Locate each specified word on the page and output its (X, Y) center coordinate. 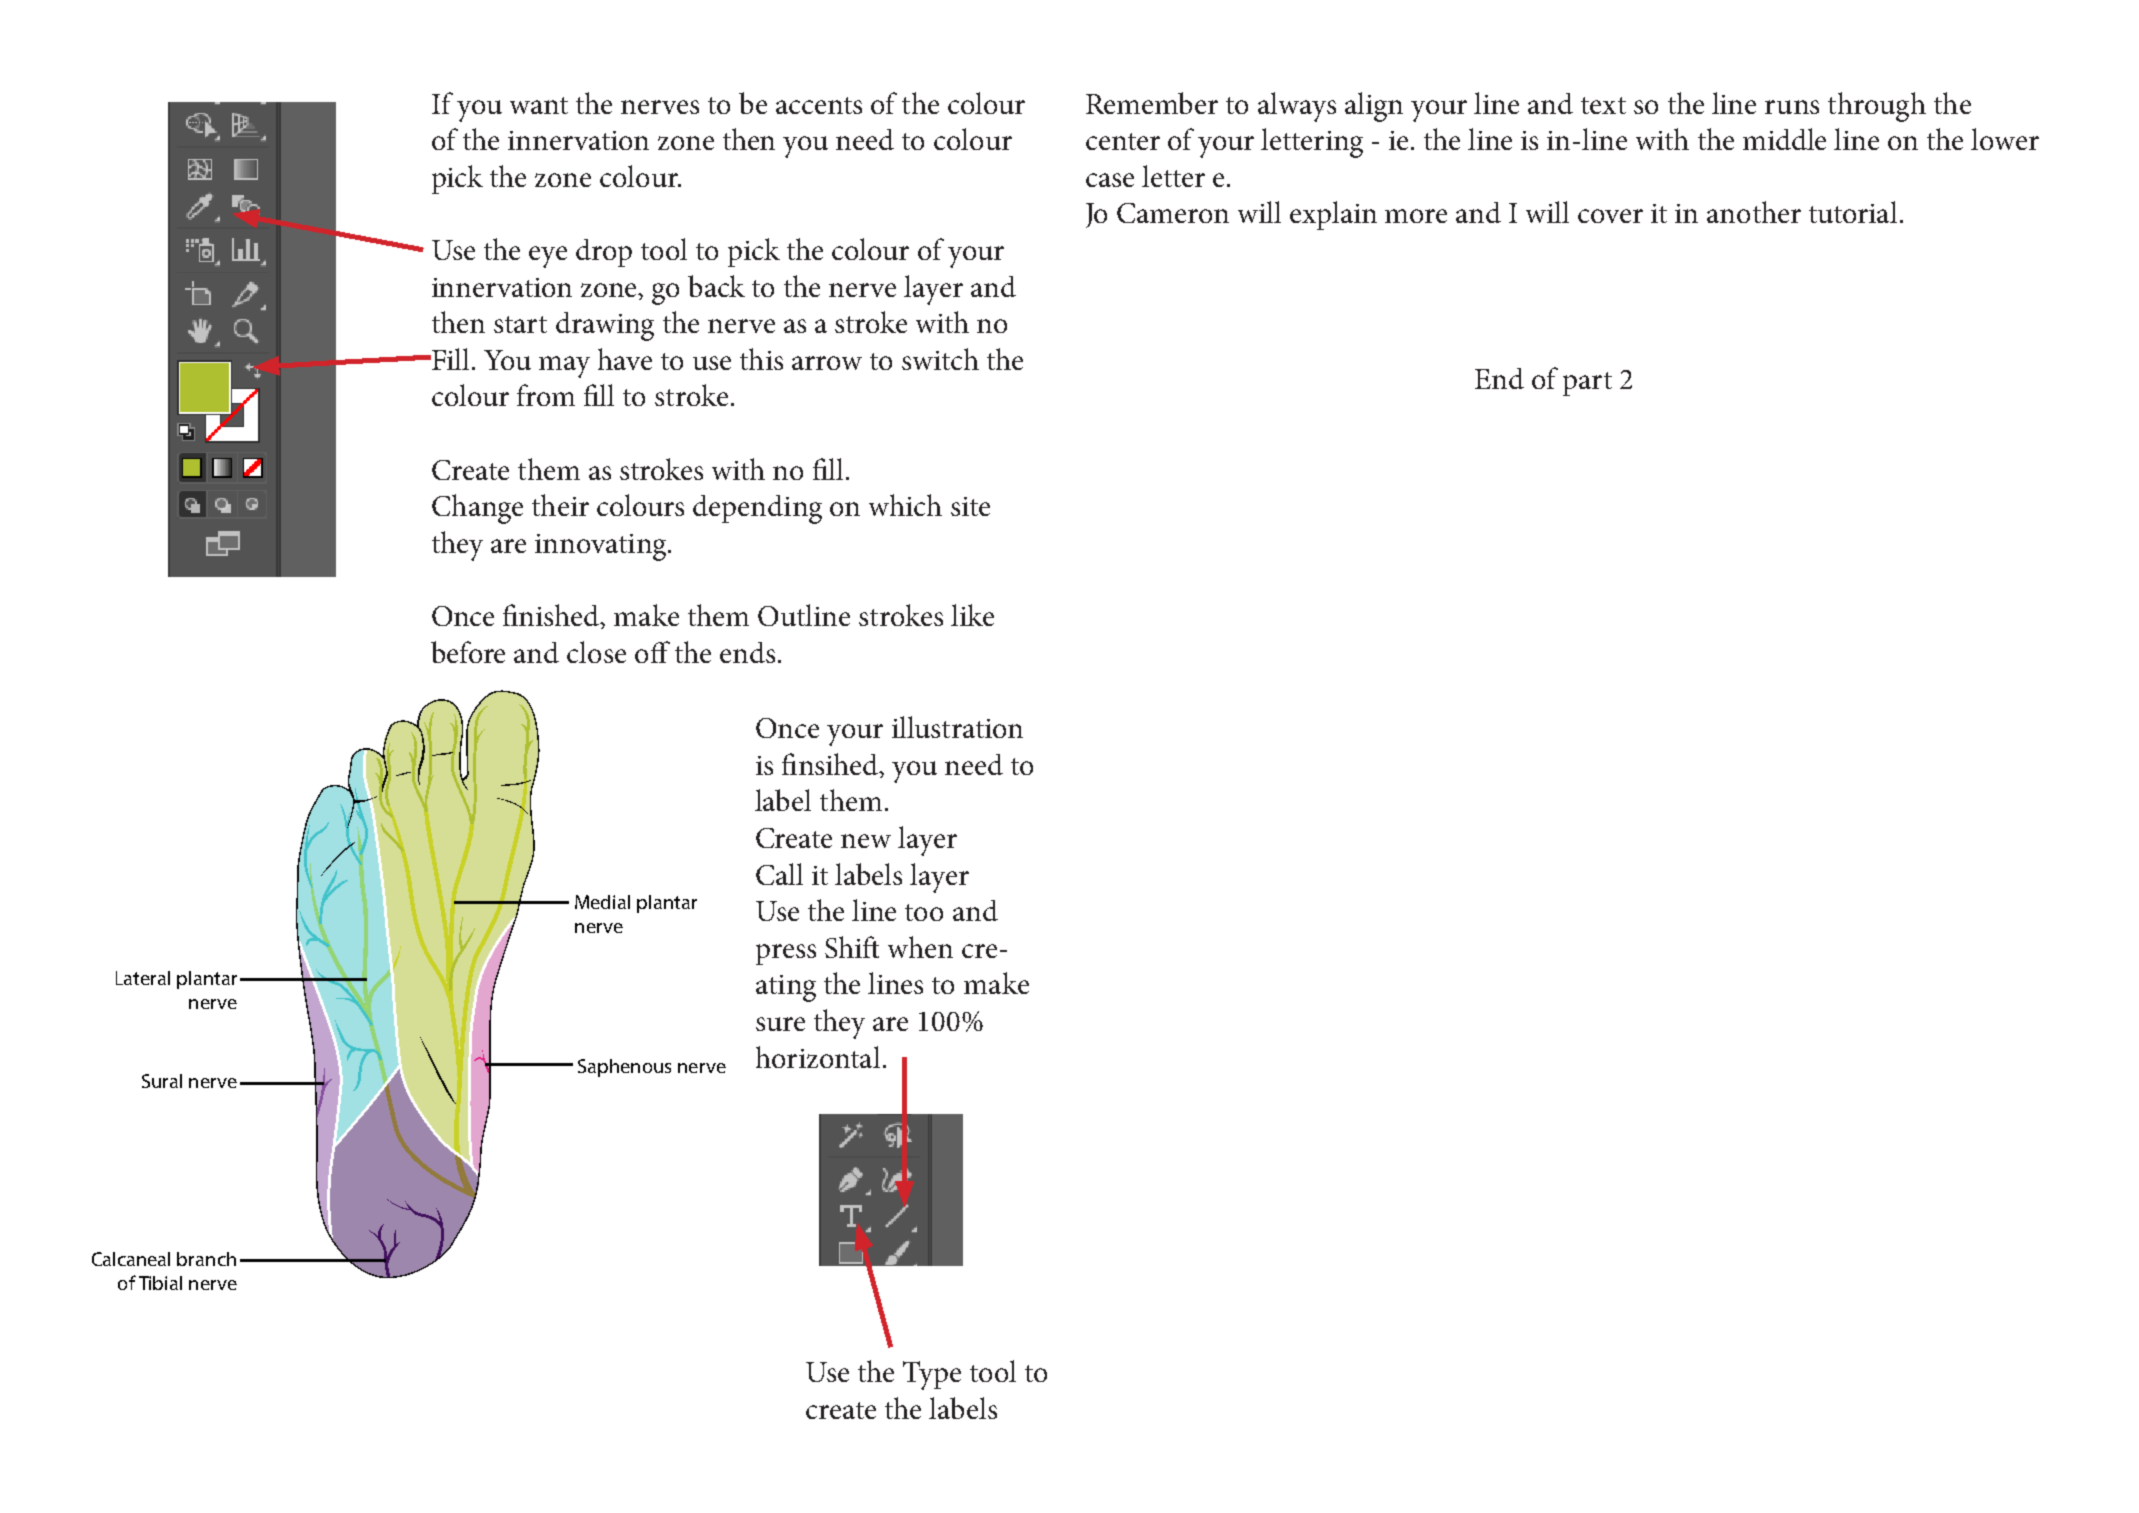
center (1123, 141)
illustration (957, 727)
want (539, 105)
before (468, 652)
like (972, 615)
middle (1784, 139)
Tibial (160, 1283)
